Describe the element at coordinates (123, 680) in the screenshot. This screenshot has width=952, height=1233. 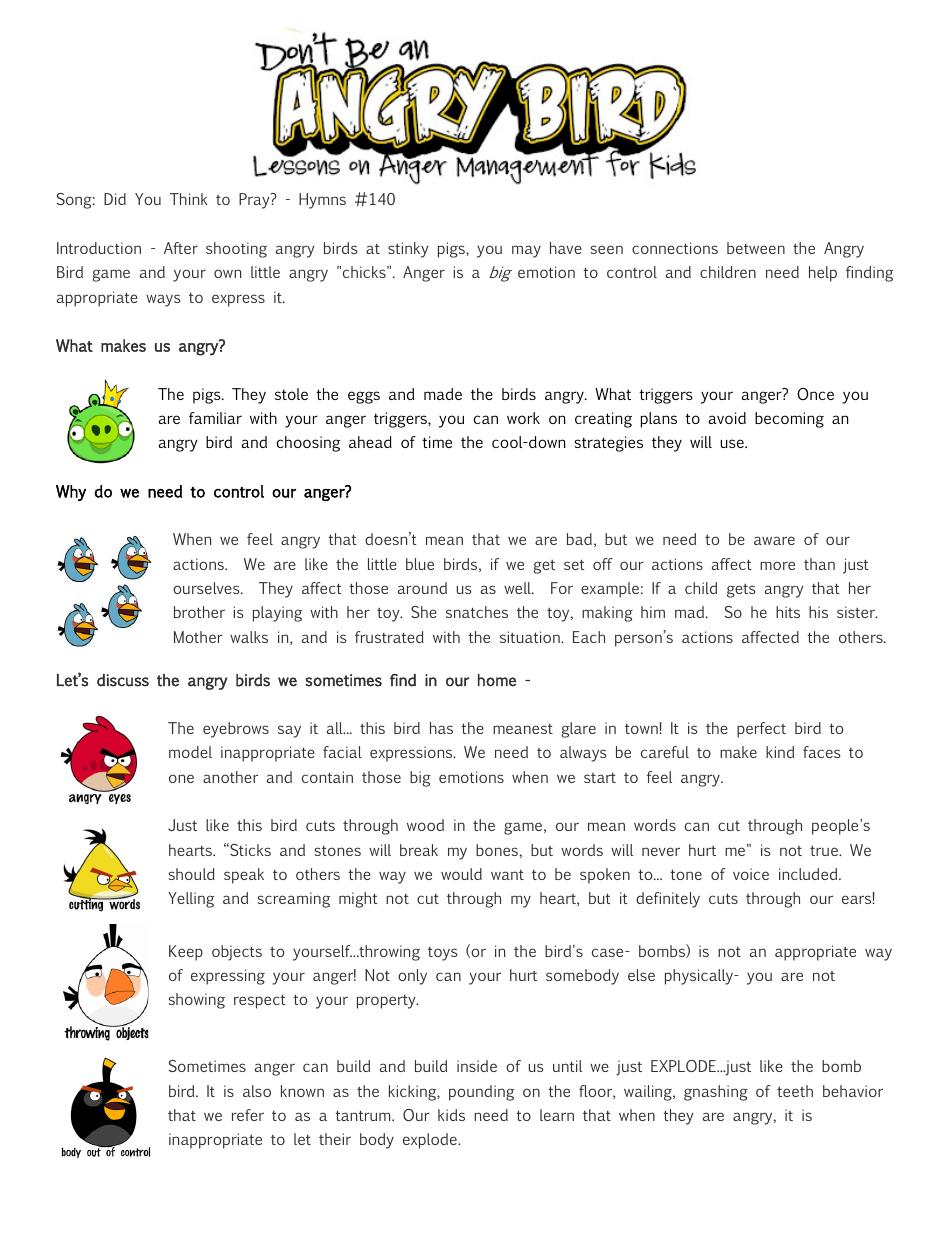
I see `discuss` at that location.
